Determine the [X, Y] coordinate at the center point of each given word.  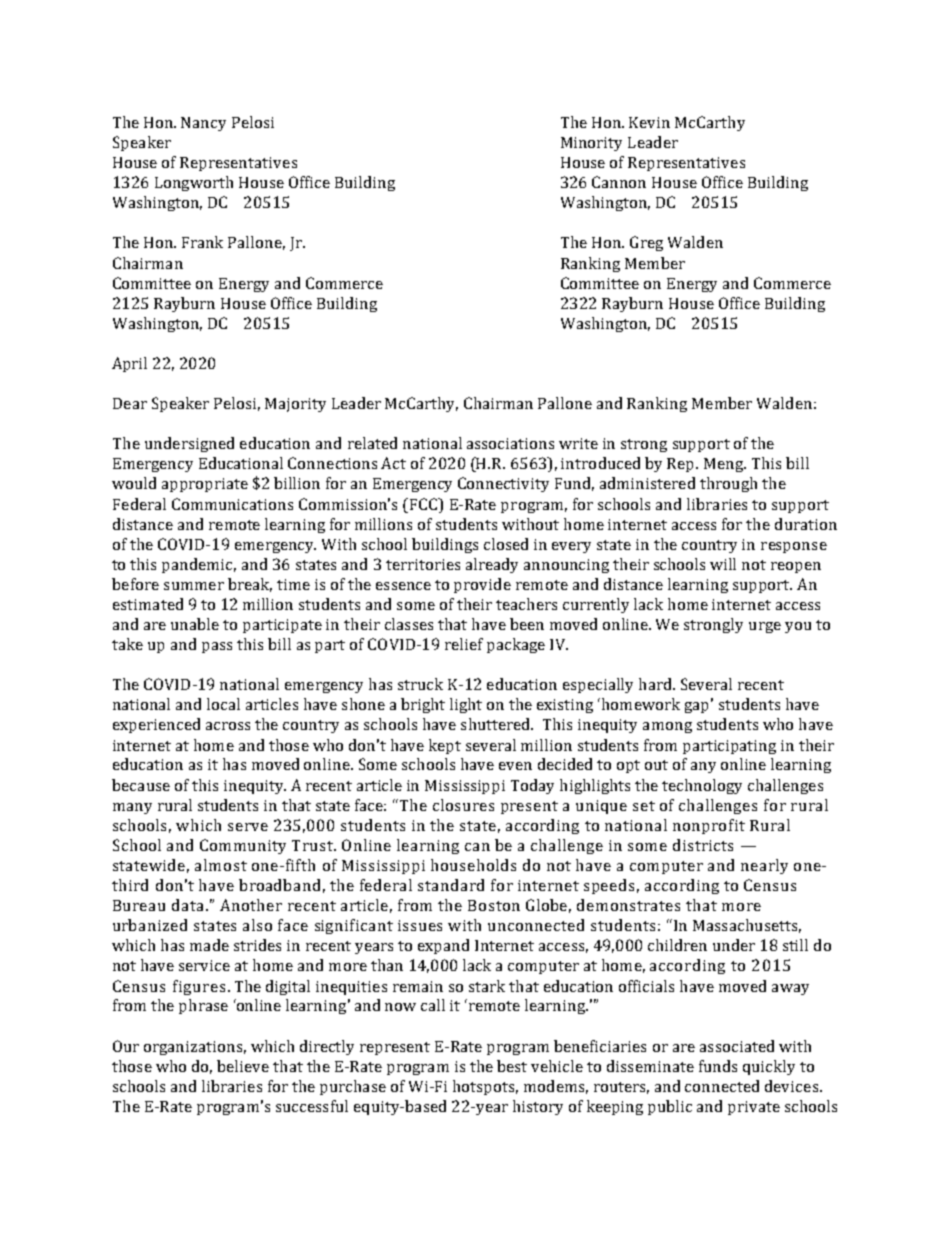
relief [464, 644]
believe [243, 1066]
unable [195, 624]
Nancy [203, 124]
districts [703, 845]
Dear [130, 403]
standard [451, 885]
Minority [591, 144]
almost [221, 865]
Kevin [649, 122]
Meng [725, 465]
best [512, 1066]
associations [510, 443]
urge [765, 627]
